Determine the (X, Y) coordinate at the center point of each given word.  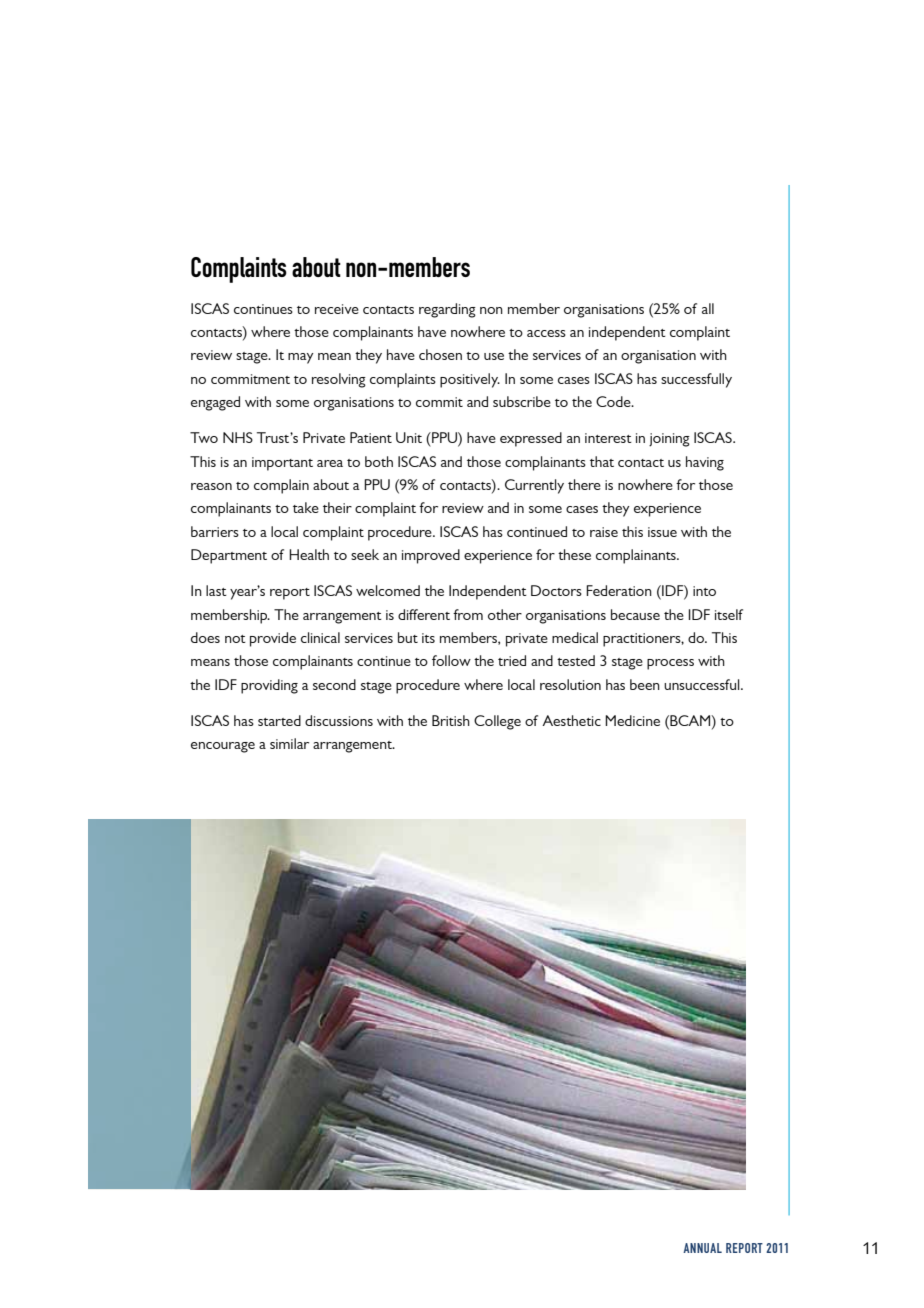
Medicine (632, 720)
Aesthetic (571, 720)
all (708, 308)
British (451, 720)
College (497, 722)
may (301, 358)
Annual (702, 1248)
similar (289, 743)
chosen (440, 354)
